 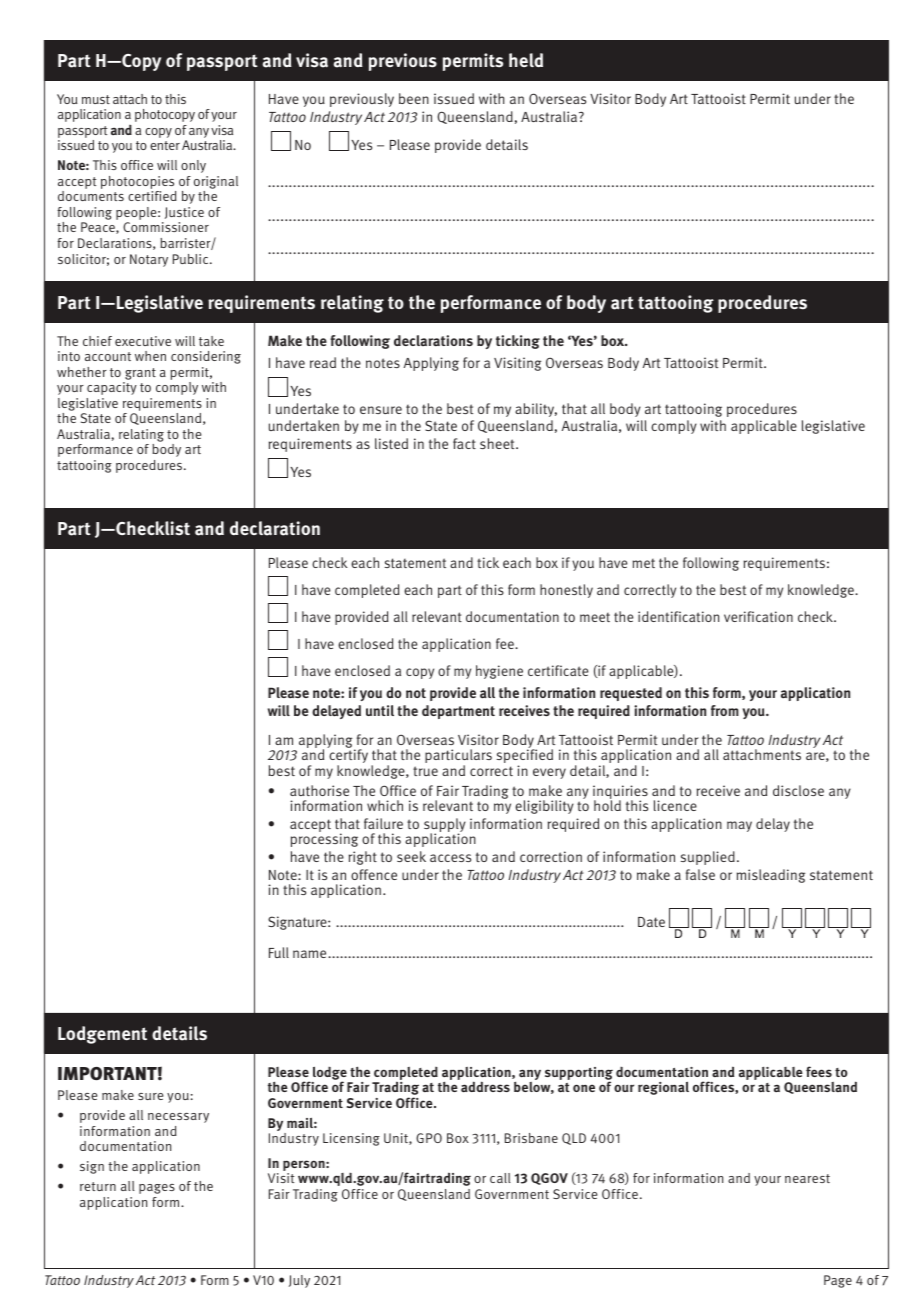 What do you see at coordinates (526, 60) in the screenshot?
I see `held` at bounding box center [526, 60].
